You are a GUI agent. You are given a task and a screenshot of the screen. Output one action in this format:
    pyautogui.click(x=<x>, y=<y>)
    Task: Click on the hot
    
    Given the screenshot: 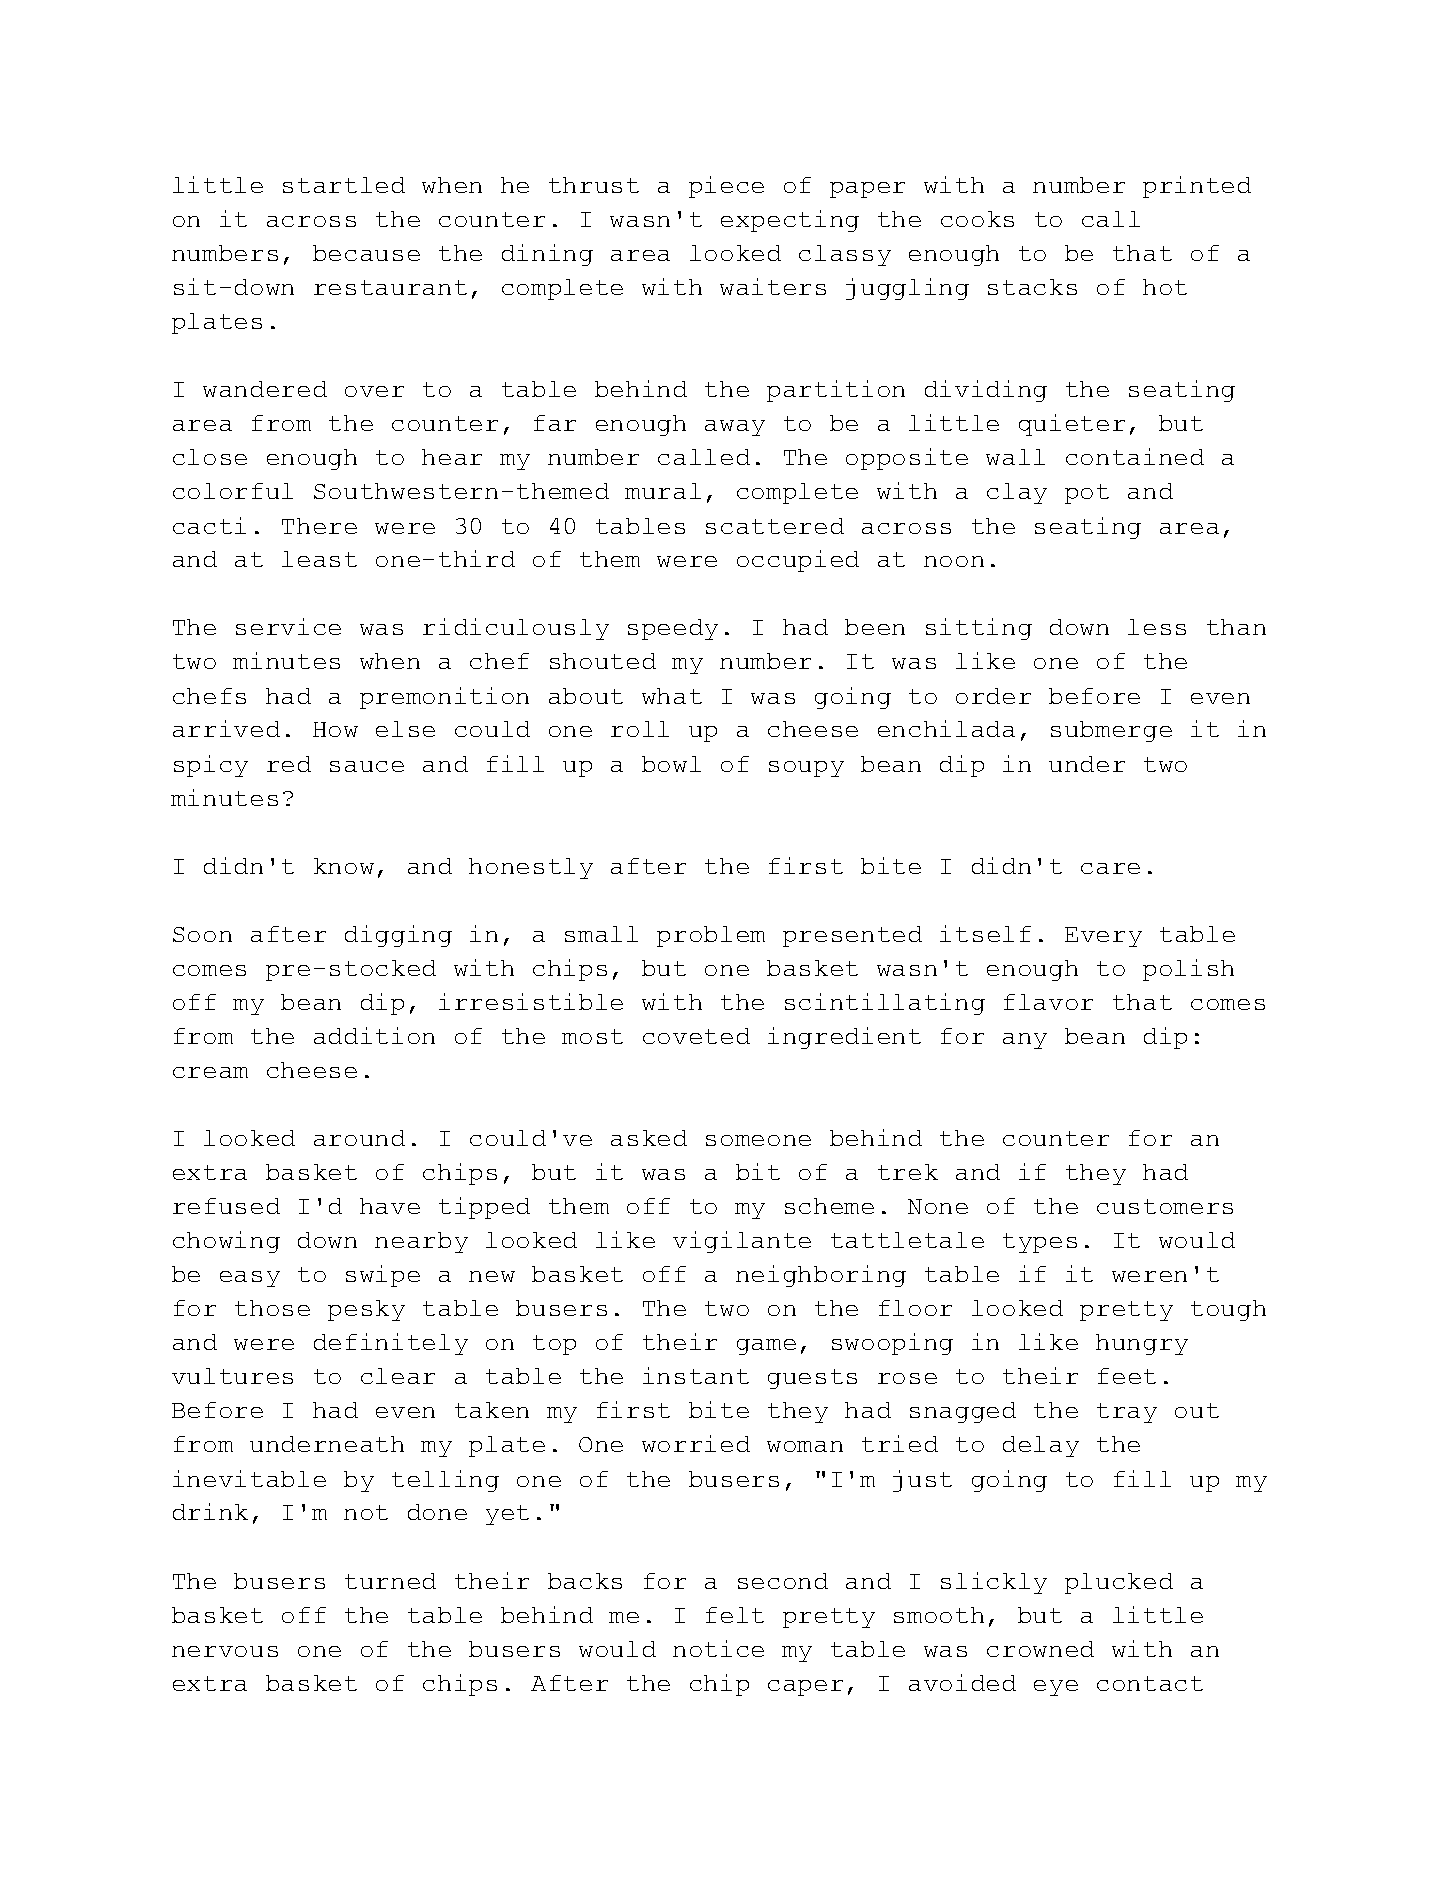 What is the action you would take?
    pyautogui.click(x=1165, y=287)
